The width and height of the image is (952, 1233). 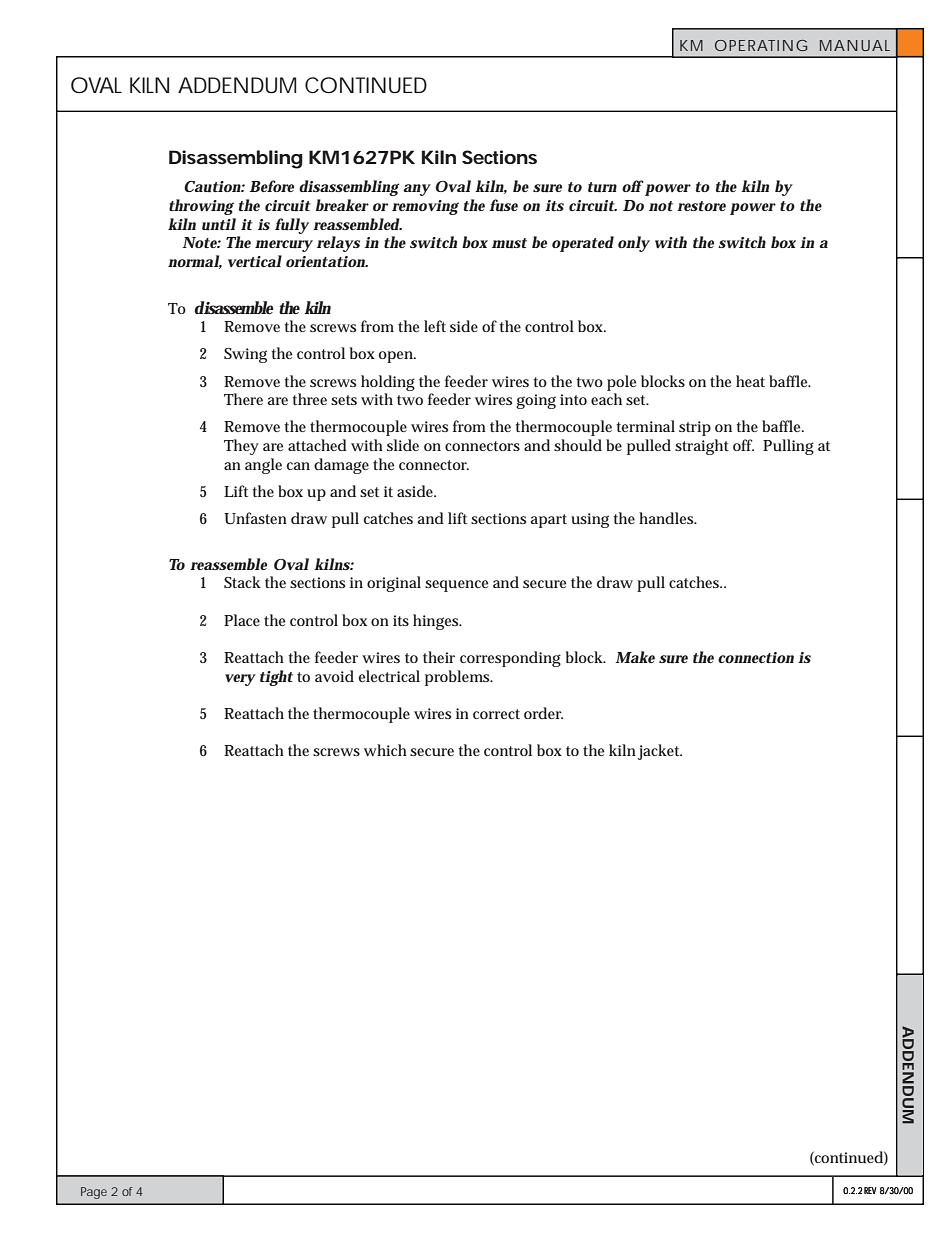 I want to click on They, so click(x=241, y=447).
